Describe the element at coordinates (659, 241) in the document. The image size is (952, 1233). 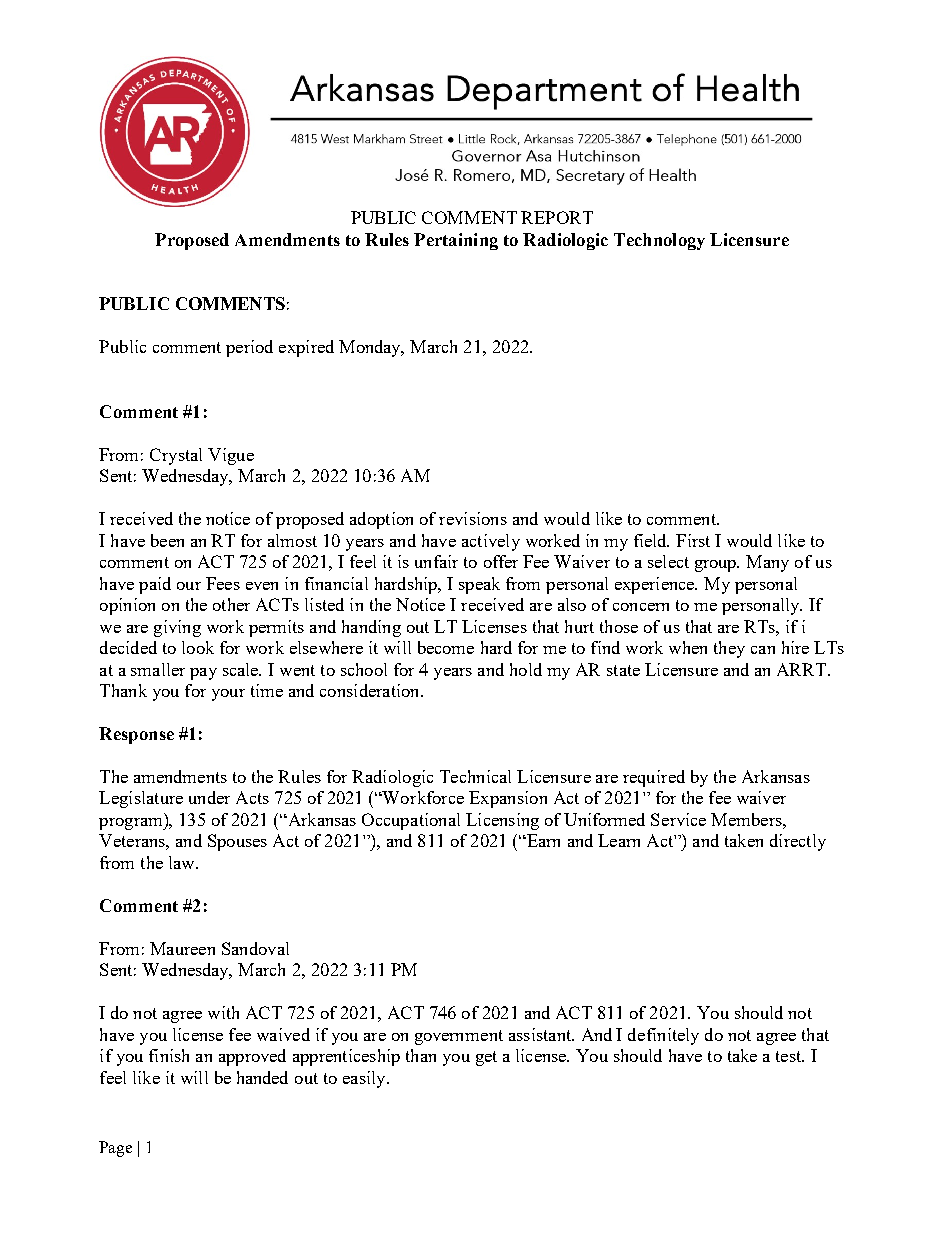
I see `Technology` at that location.
